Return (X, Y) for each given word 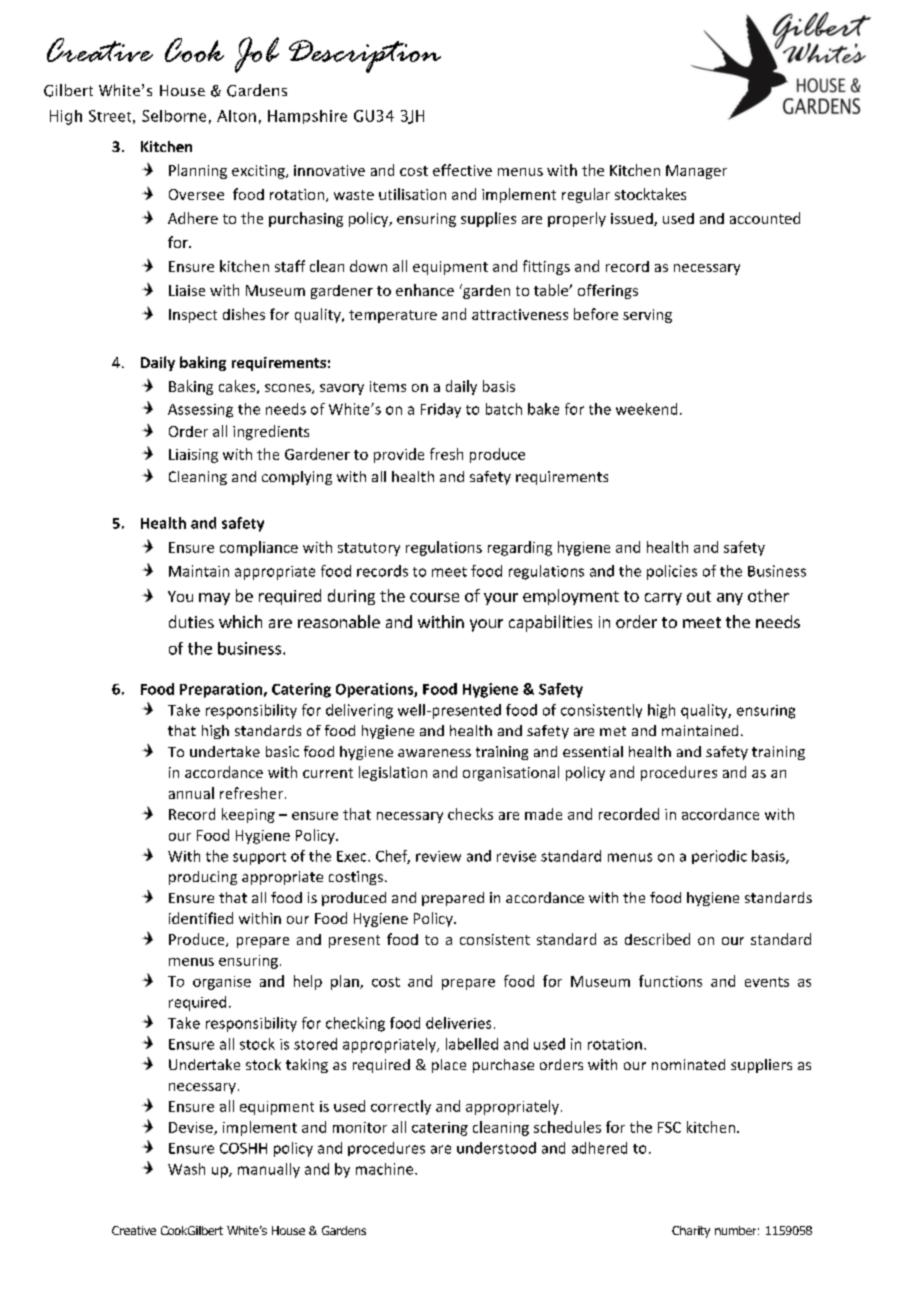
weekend (646, 409)
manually (269, 1170)
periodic (719, 857)
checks (470, 814)
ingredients (271, 432)
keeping (248, 815)
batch (504, 409)
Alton (236, 116)
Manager (696, 172)
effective (462, 170)
